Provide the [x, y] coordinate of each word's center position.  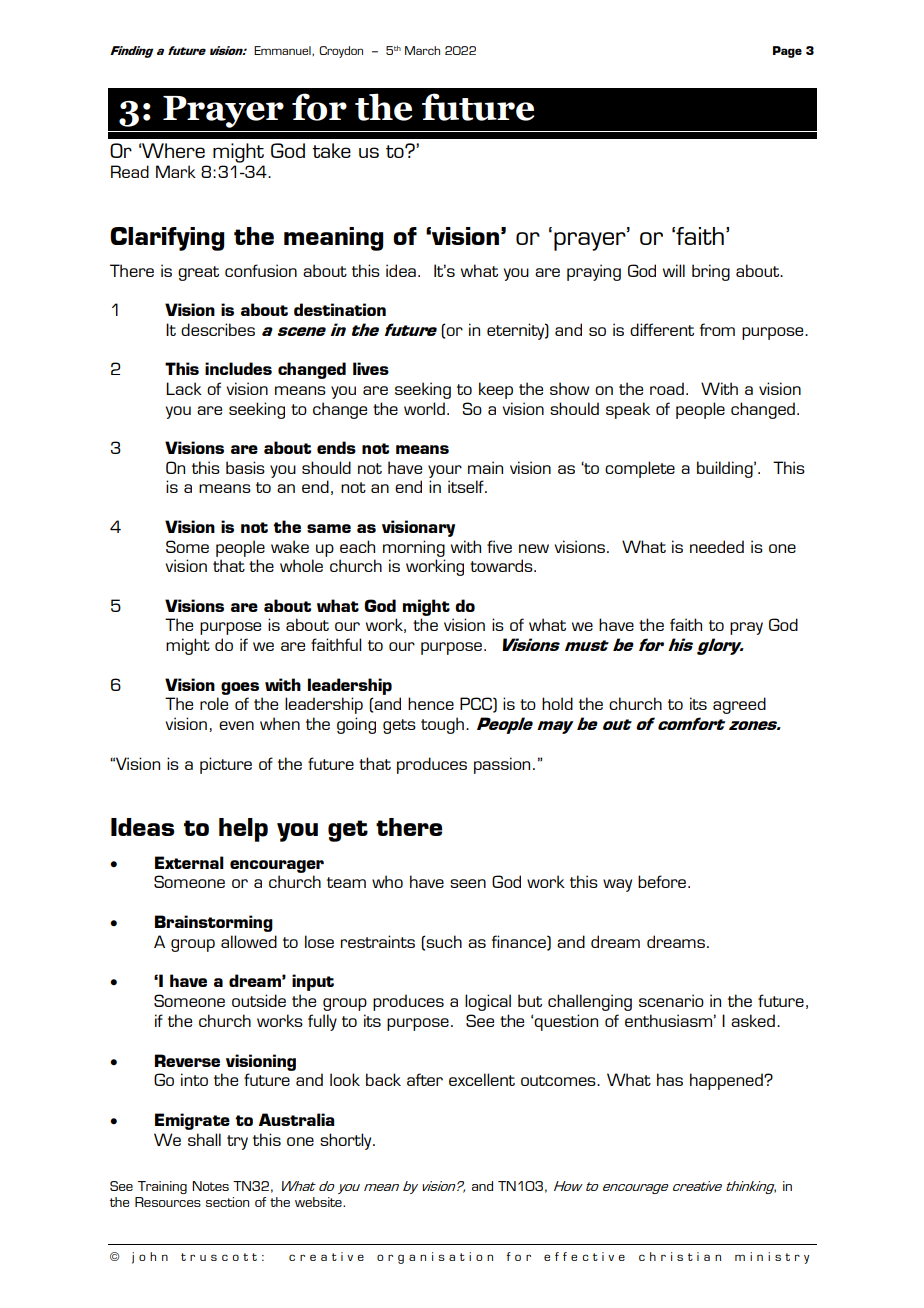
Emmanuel [283, 50]
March [422, 50]
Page [787, 52]
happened [727, 1081]
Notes [210, 1186]
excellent [482, 1079]
